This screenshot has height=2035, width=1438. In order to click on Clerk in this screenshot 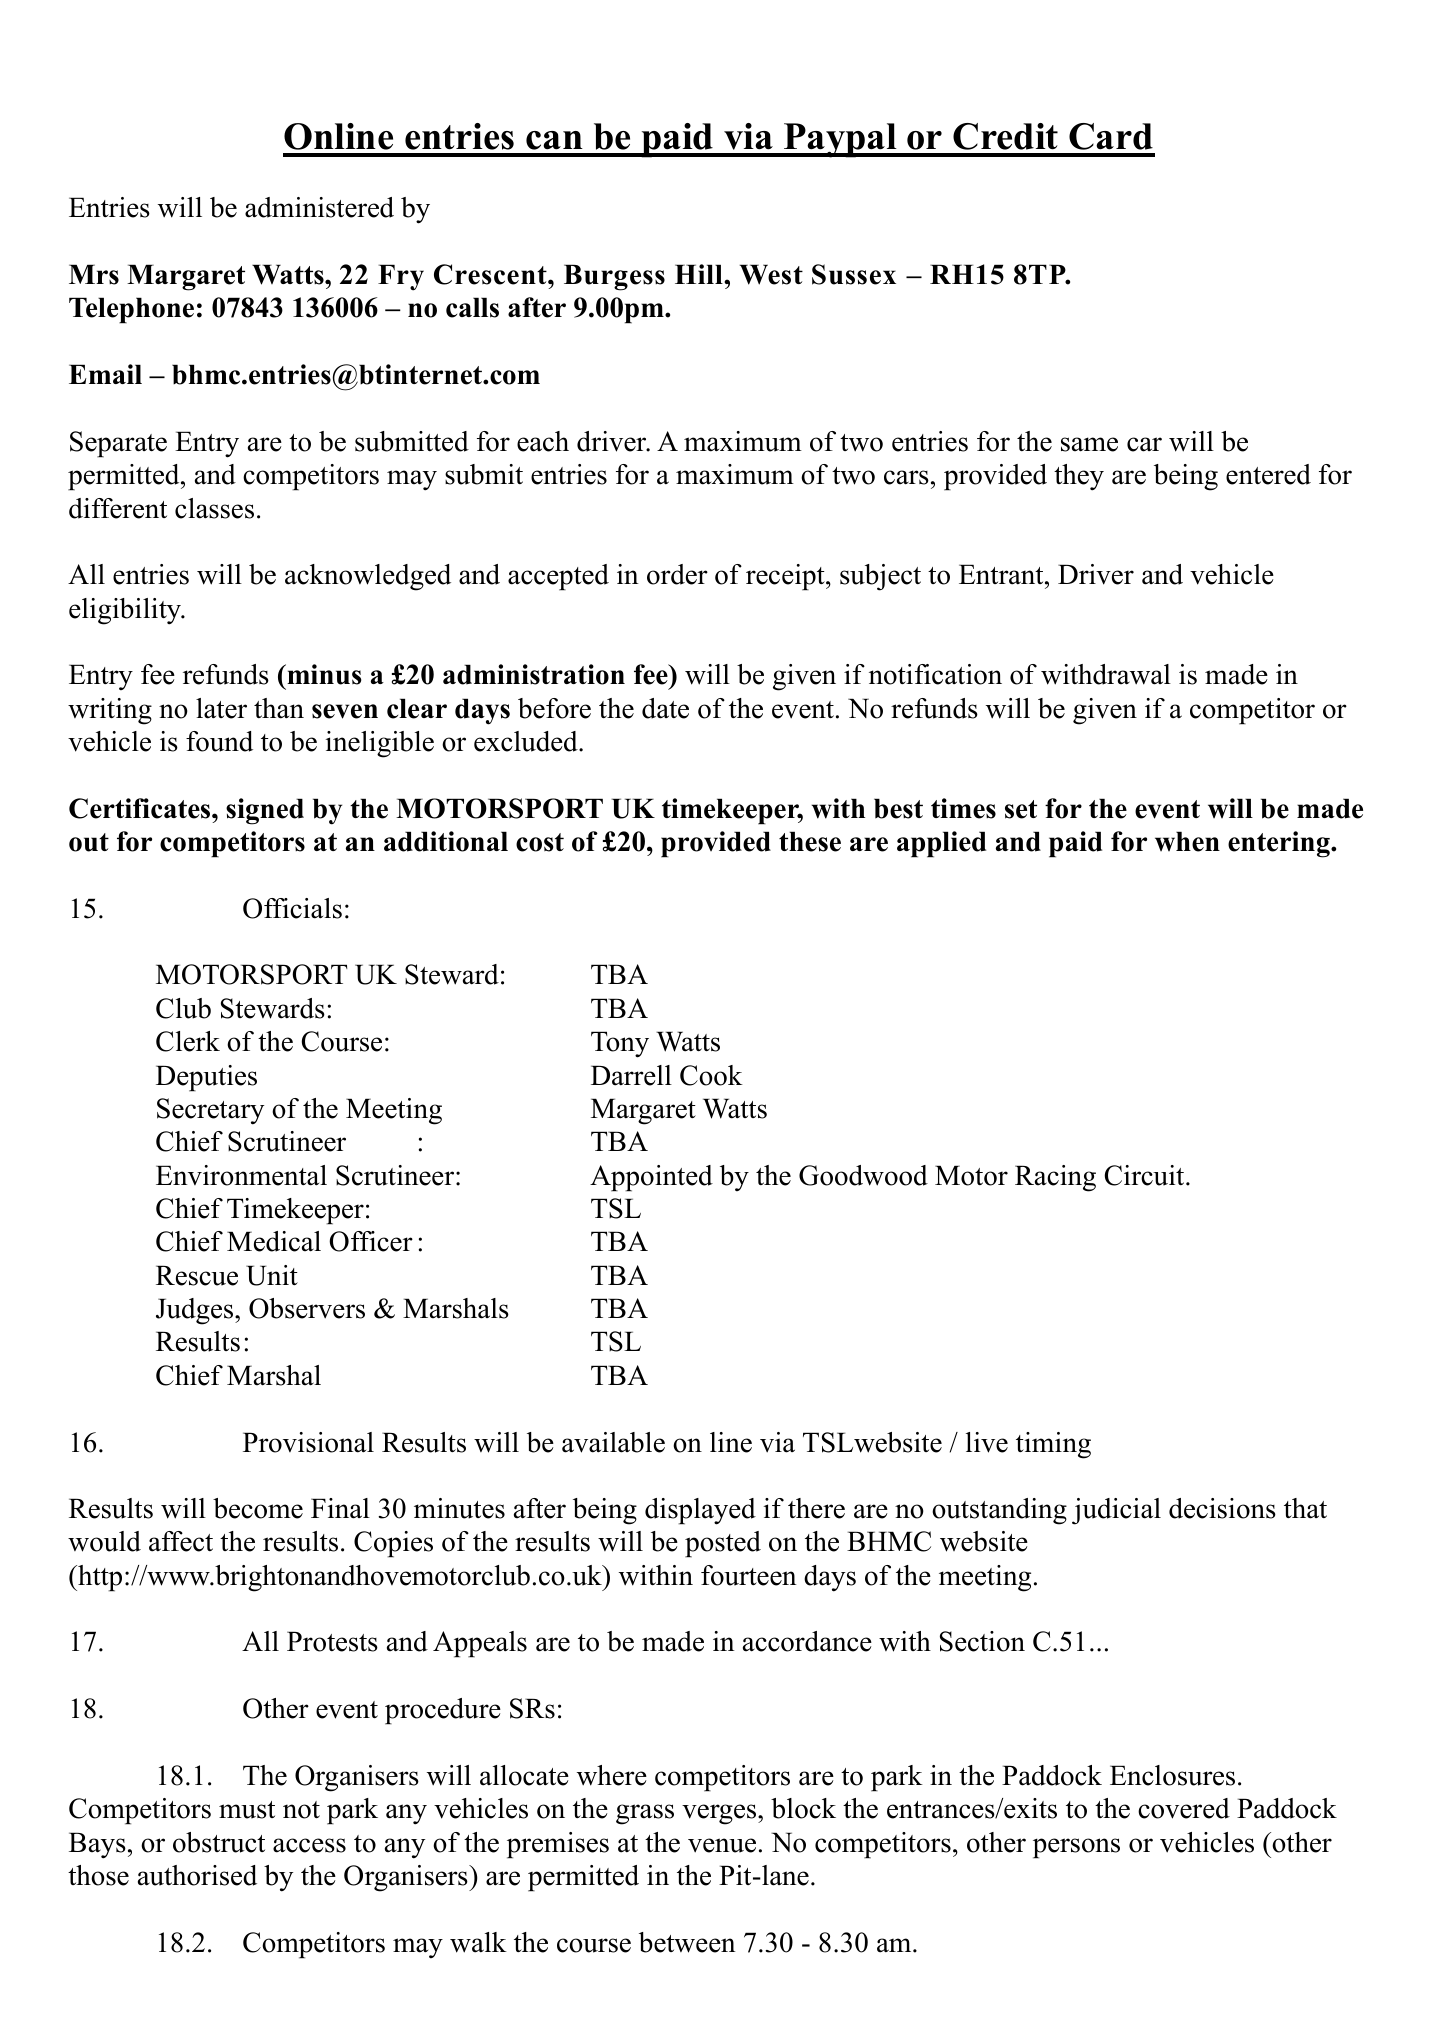, I will do `click(188, 1041)`.
